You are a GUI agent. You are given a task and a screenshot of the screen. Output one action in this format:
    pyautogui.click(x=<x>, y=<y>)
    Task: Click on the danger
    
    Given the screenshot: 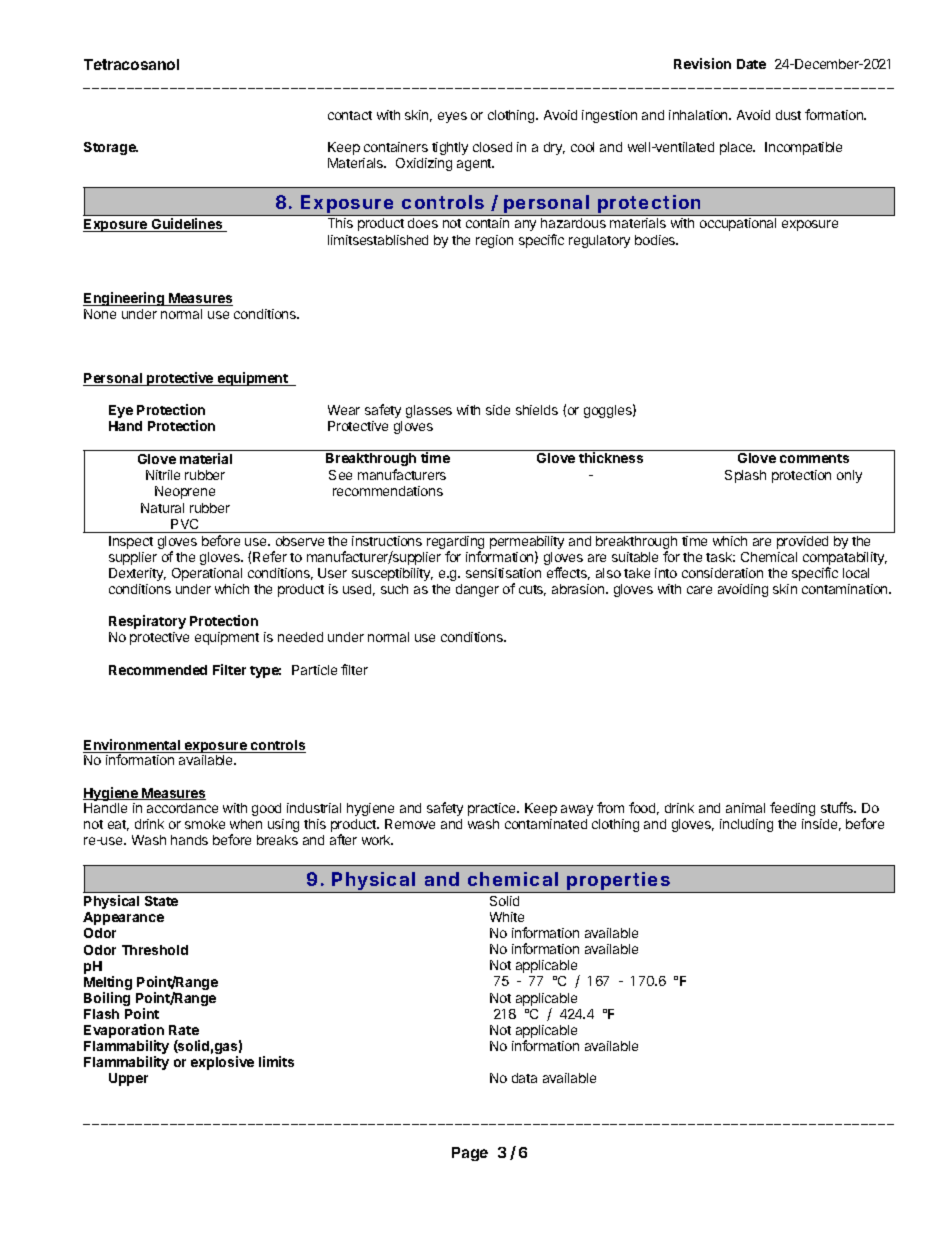 What is the action you would take?
    pyautogui.click(x=477, y=590)
